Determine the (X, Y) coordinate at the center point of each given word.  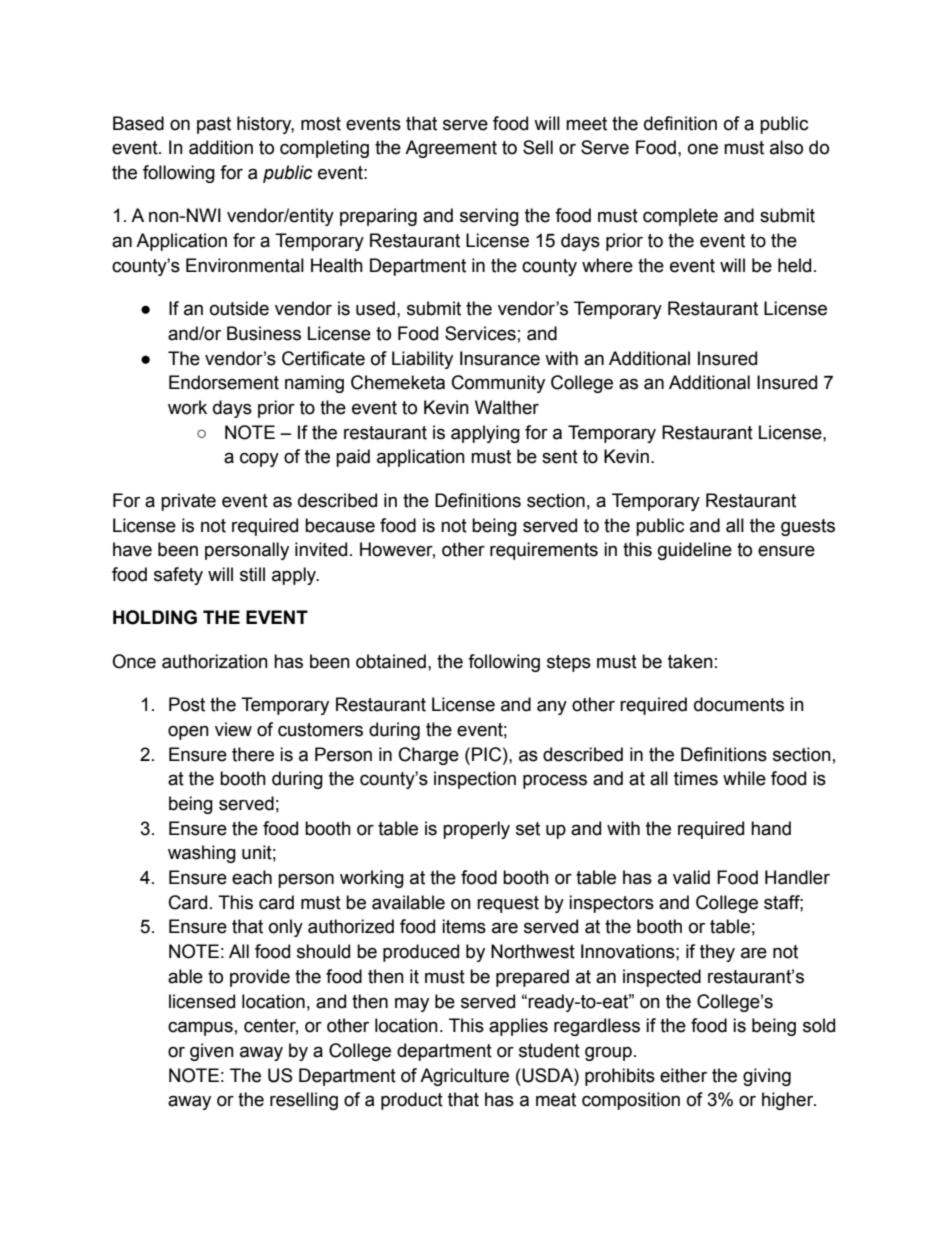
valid (691, 877)
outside (239, 308)
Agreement (451, 149)
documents (739, 704)
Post (187, 704)
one (703, 149)
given (212, 1052)
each (252, 877)
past (214, 125)
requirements (544, 551)
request (508, 904)
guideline (695, 551)
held (794, 265)
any (552, 707)
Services (480, 333)
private (188, 502)
